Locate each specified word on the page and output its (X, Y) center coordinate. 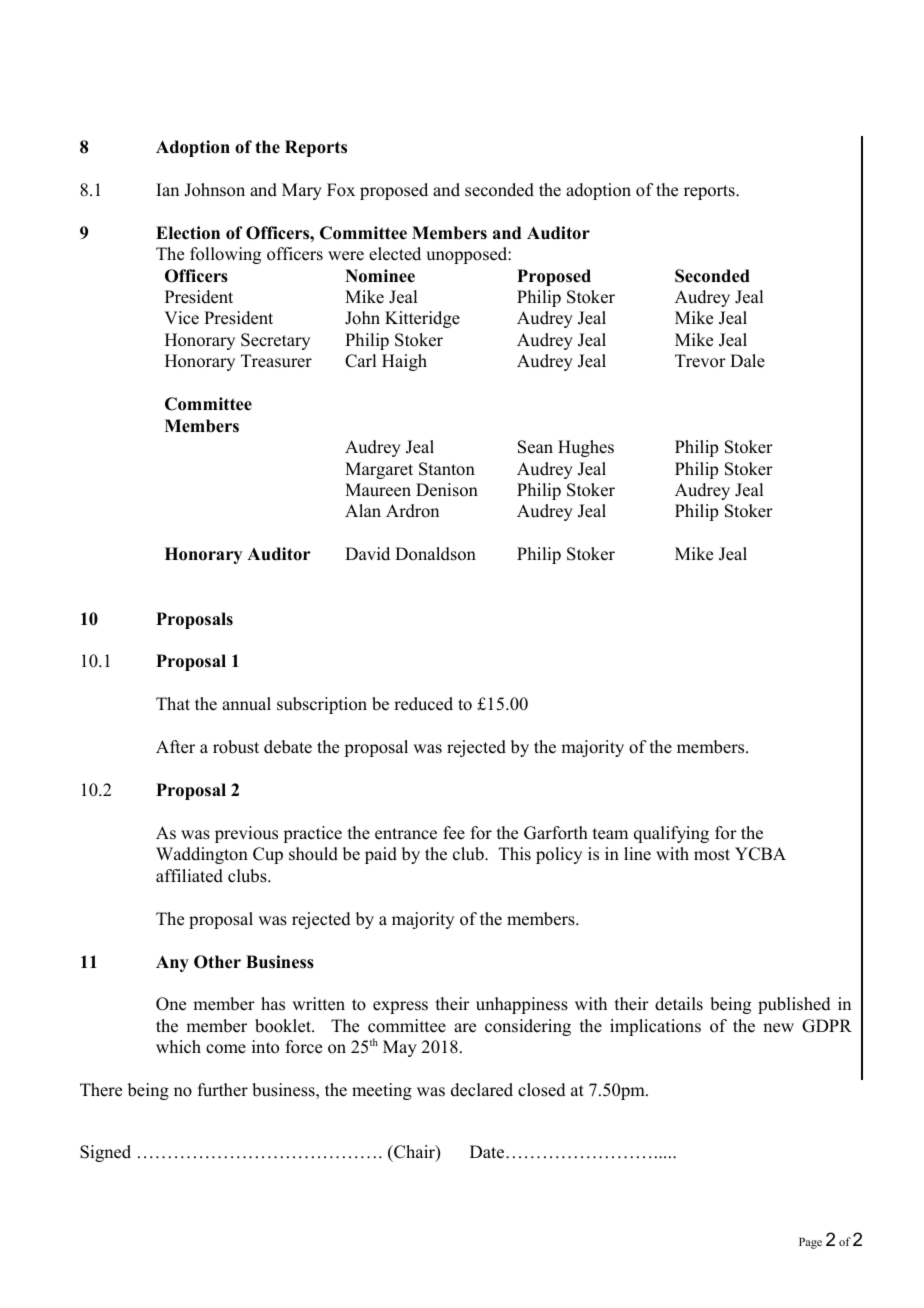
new (778, 1028)
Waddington (202, 855)
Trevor (700, 361)
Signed (105, 1153)
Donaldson (435, 554)
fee (454, 833)
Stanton (447, 469)
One (171, 1004)
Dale (747, 361)
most (712, 855)
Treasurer (276, 361)
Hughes (586, 448)
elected (395, 254)
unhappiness (522, 1005)
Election (188, 233)
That (173, 703)
